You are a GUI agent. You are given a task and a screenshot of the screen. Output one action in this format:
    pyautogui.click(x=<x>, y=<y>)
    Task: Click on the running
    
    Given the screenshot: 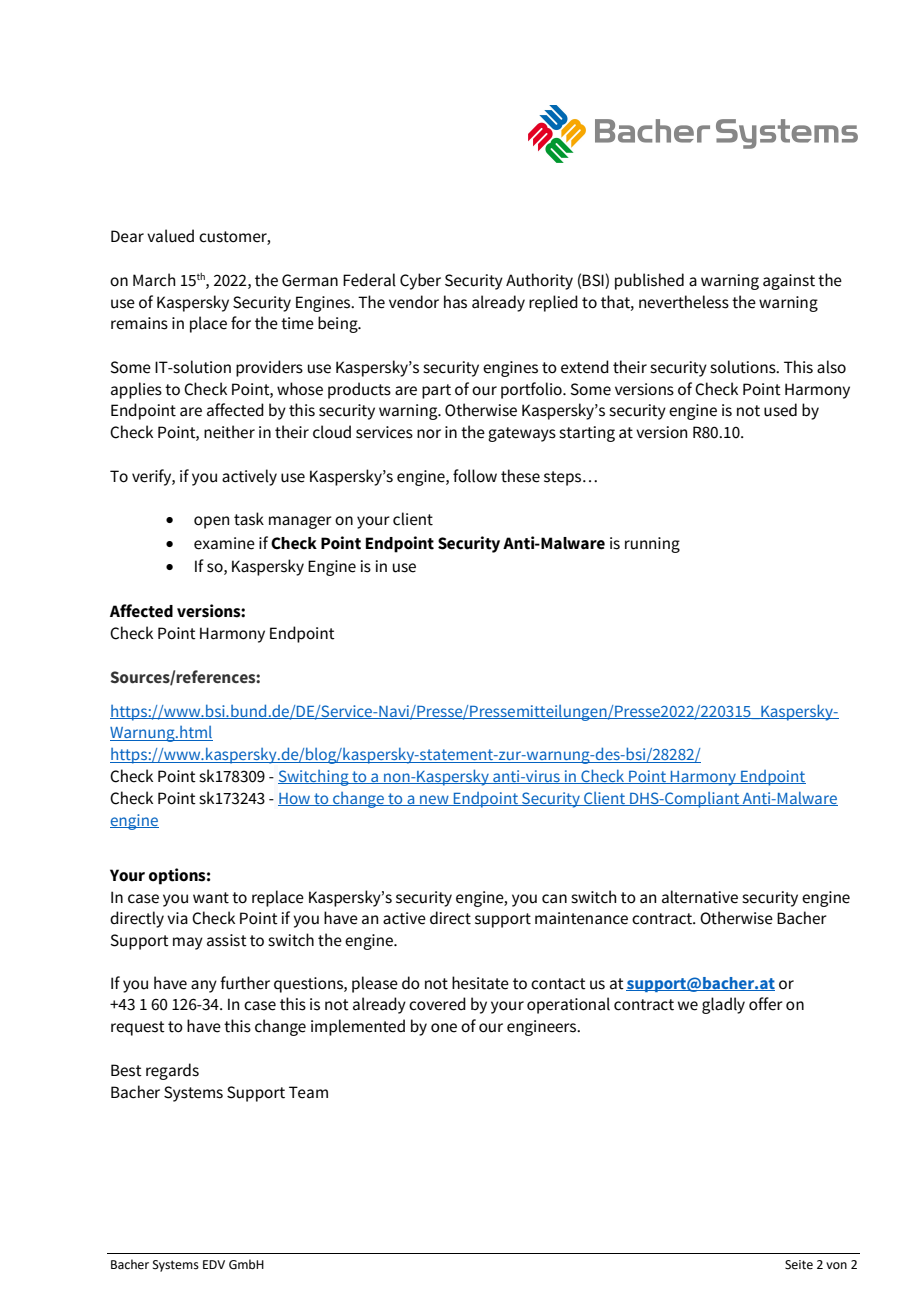 What is the action you would take?
    pyautogui.click(x=652, y=545)
